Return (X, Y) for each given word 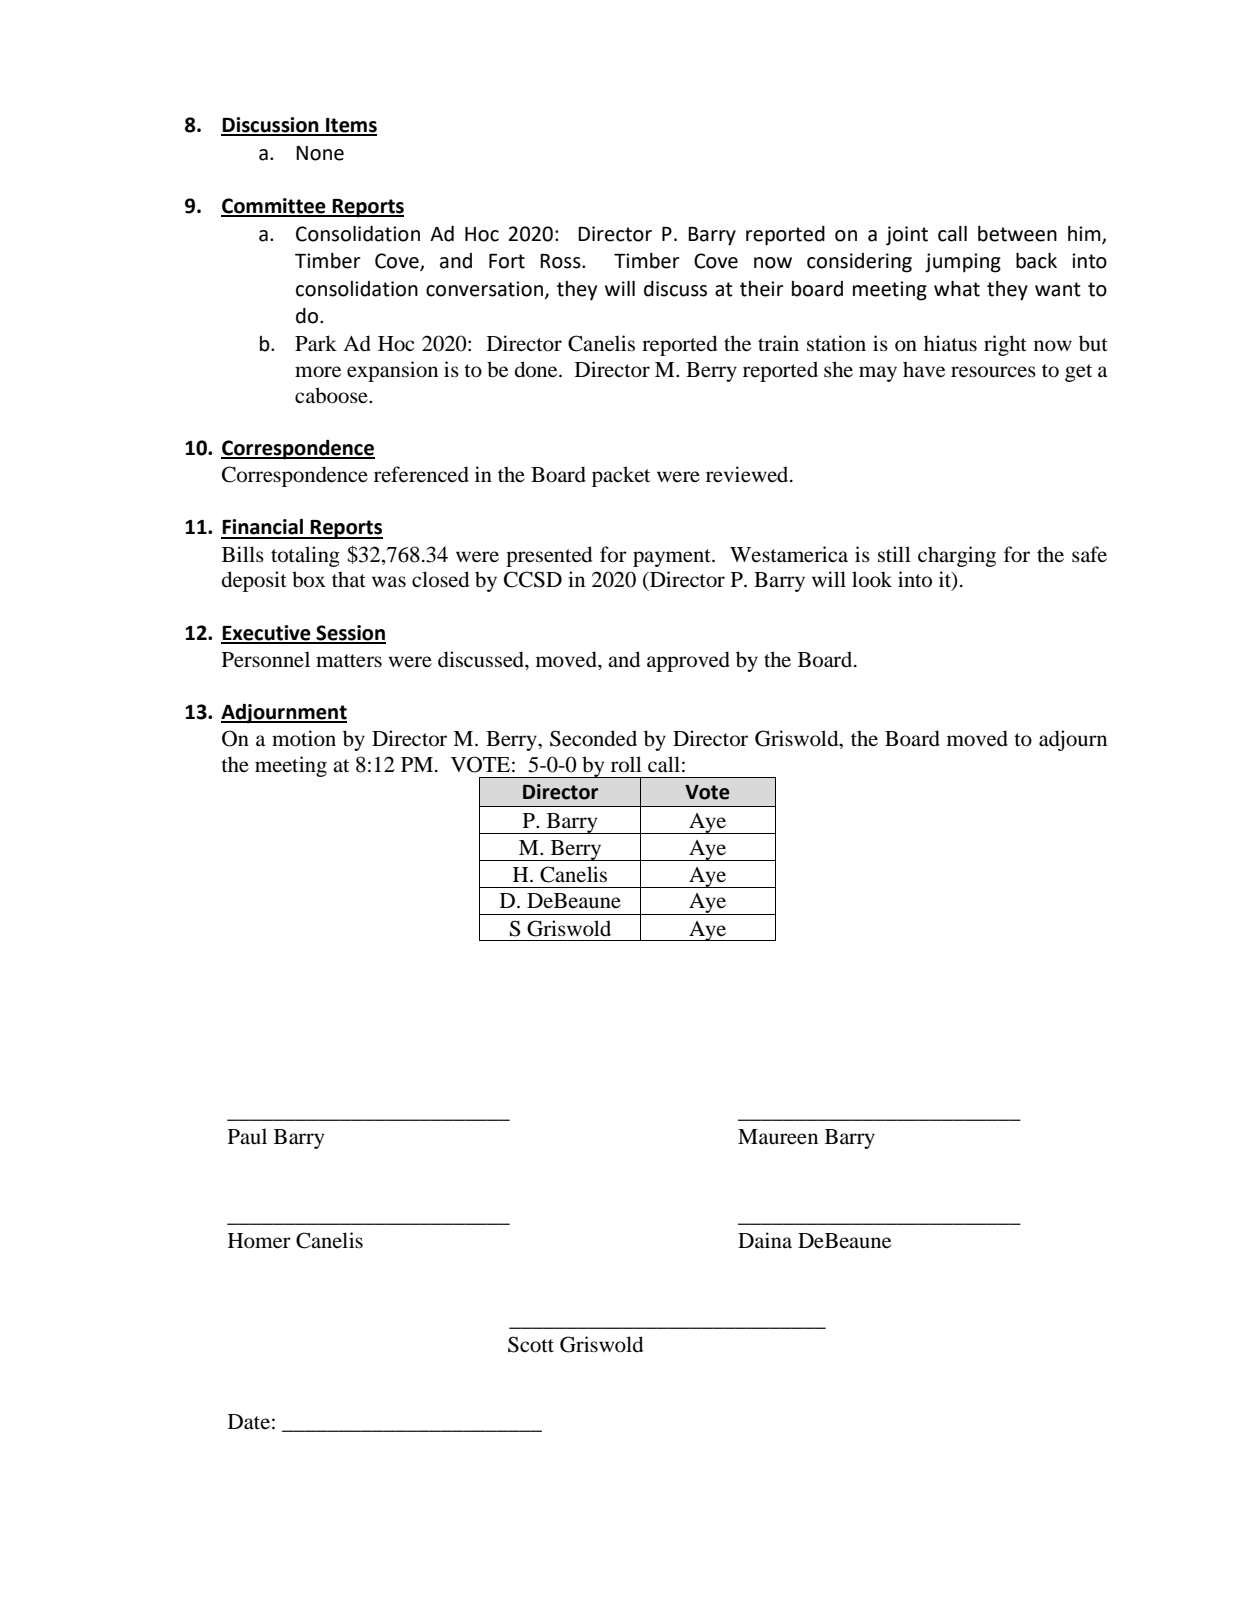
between (1017, 234)
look (872, 579)
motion (304, 738)
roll (626, 764)
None (320, 153)
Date (249, 1421)
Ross (561, 261)
